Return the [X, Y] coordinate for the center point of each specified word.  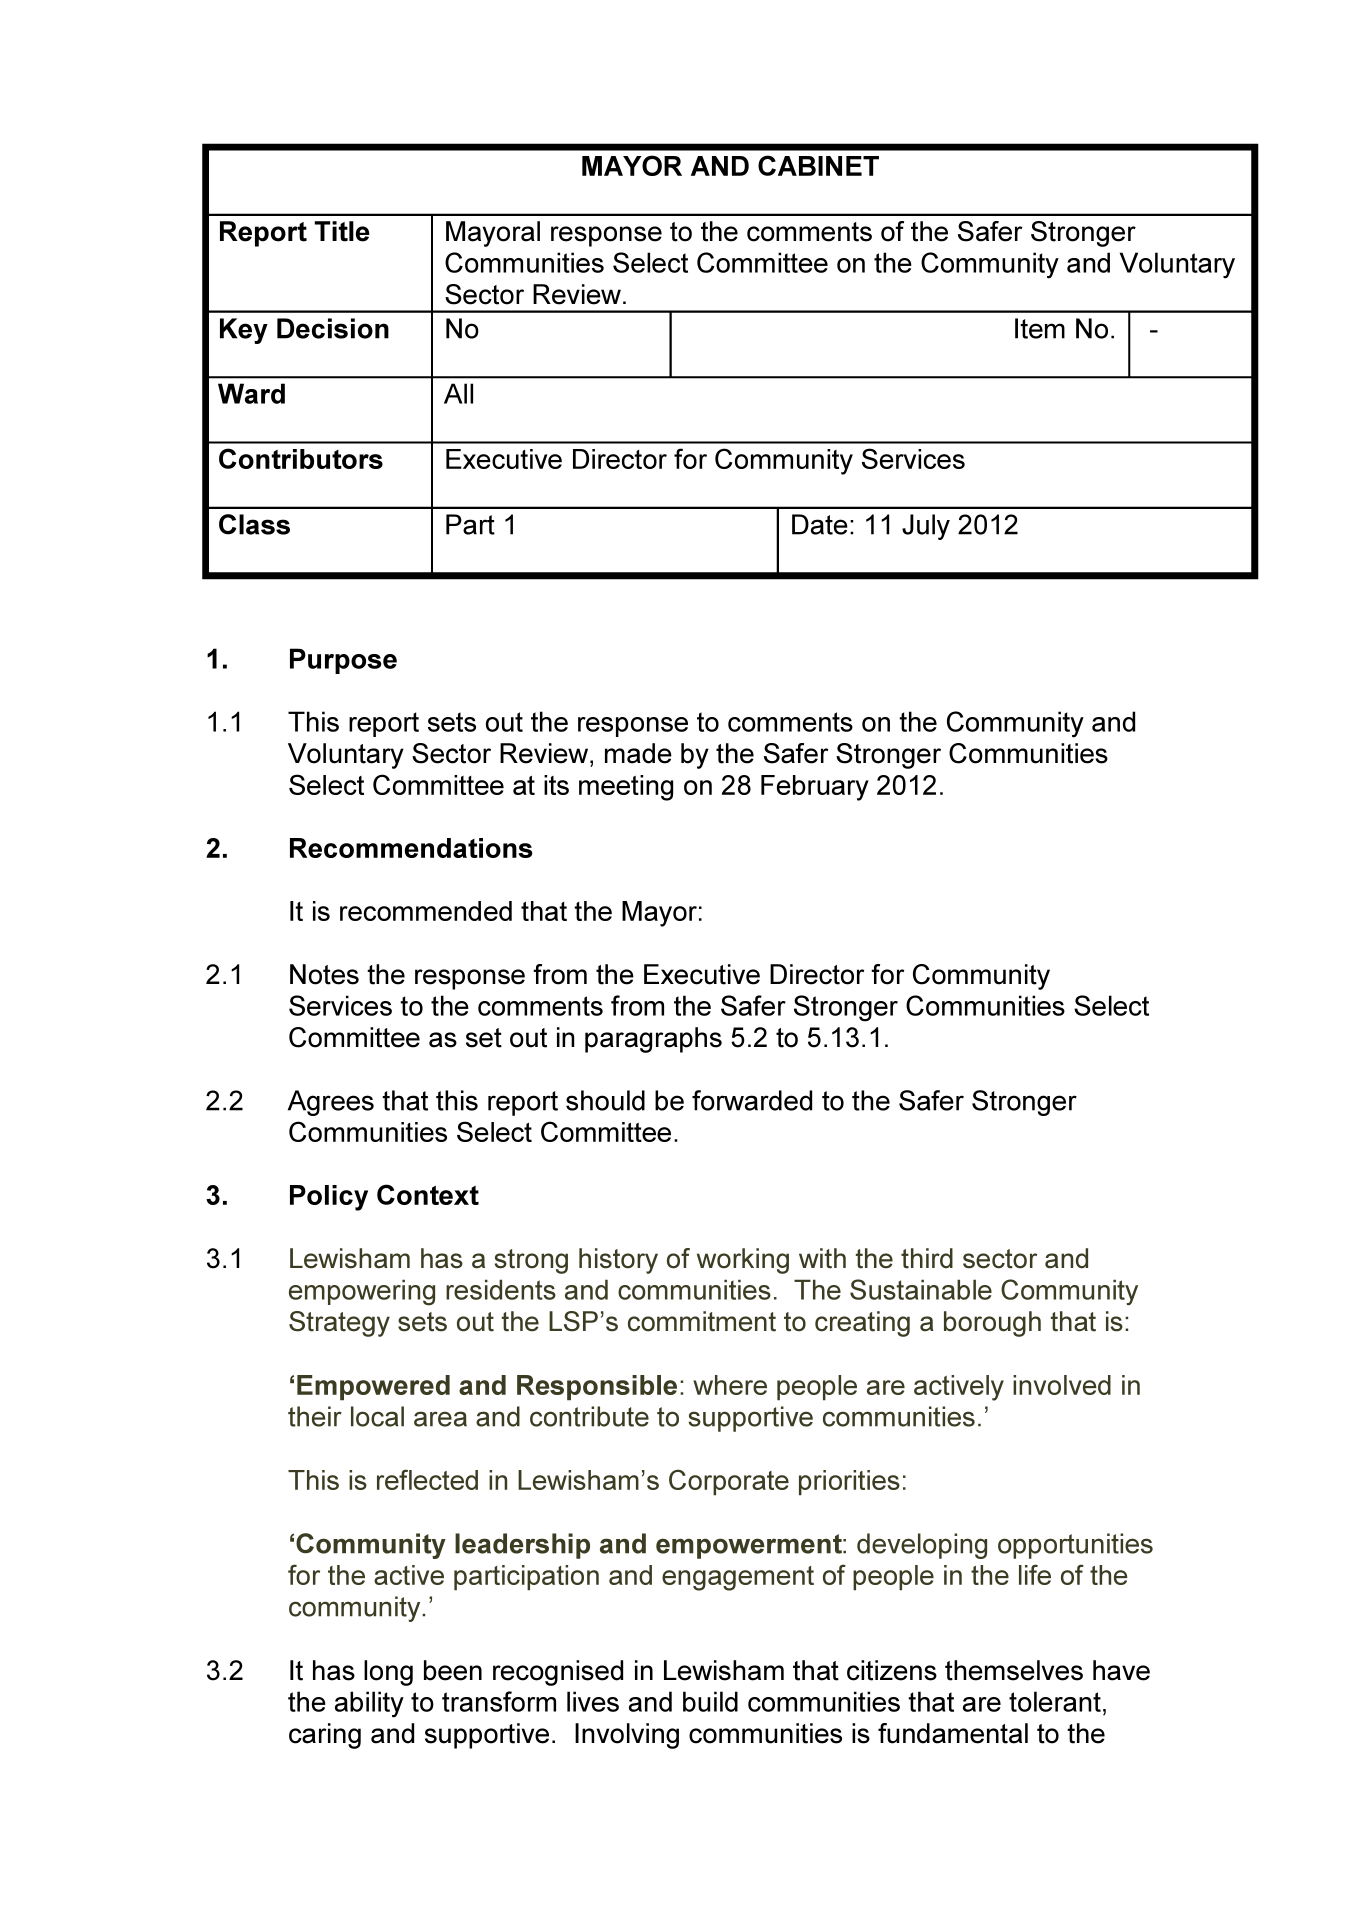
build [710, 1701]
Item [1040, 328]
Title [342, 231]
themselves [1014, 1670]
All [458, 393]
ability [369, 1704]
